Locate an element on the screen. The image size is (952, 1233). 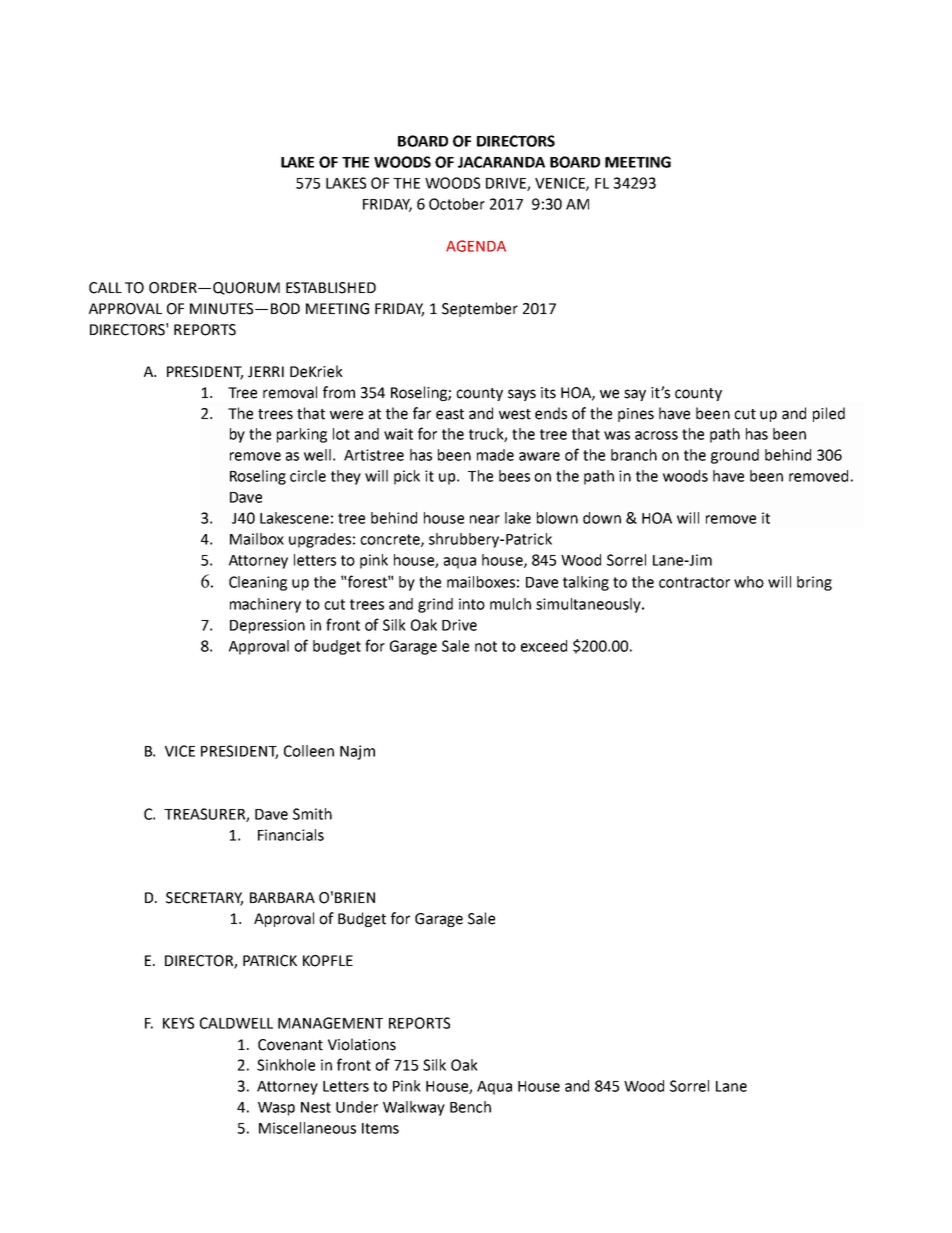
October is located at coordinates (457, 204).
